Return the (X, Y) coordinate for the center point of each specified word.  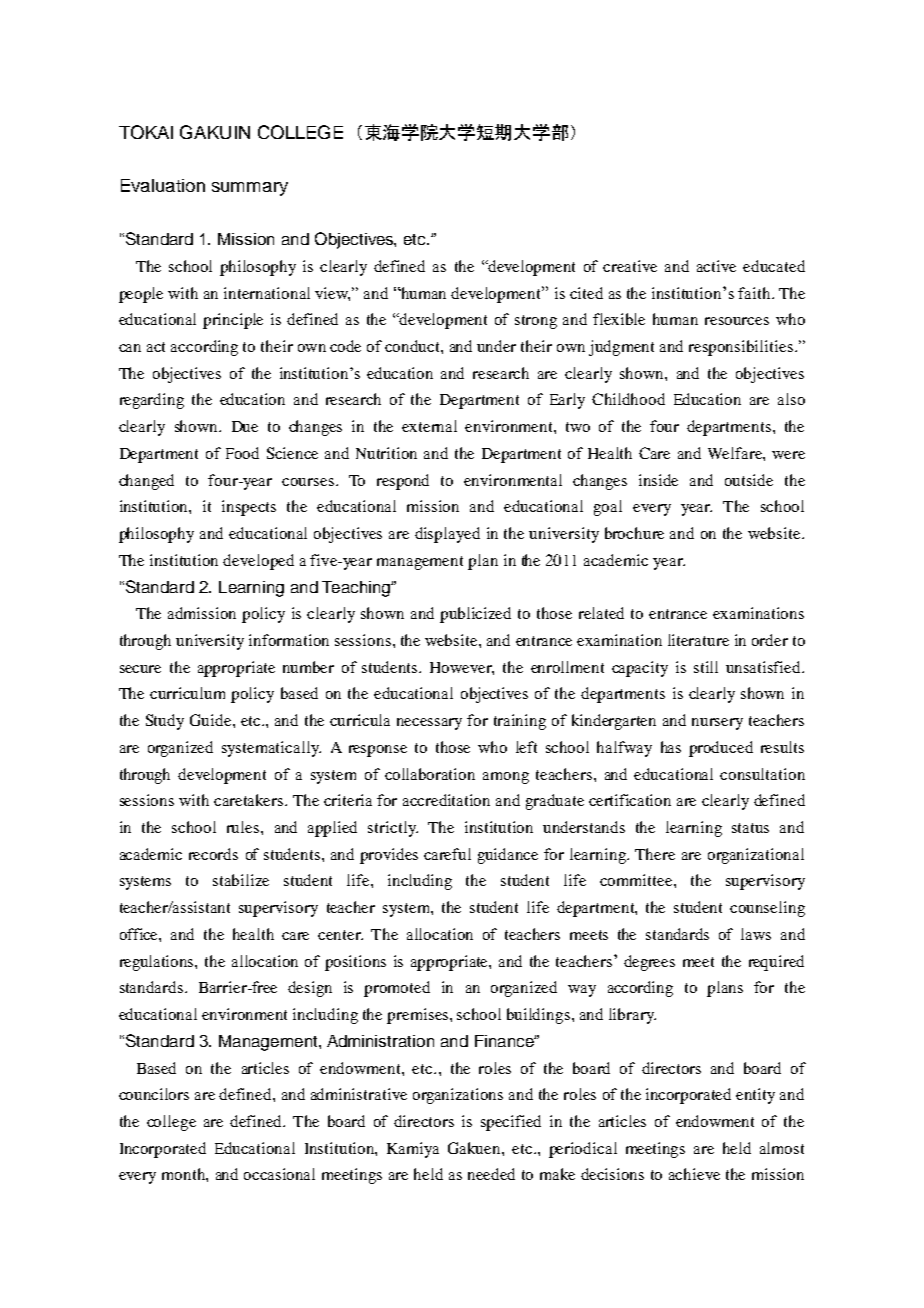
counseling (767, 909)
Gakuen (475, 1148)
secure (140, 669)
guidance (508, 856)
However (462, 668)
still (706, 667)
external (429, 426)
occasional (279, 1174)
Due (245, 426)
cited (586, 293)
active (716, 266)
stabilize (241, 880)
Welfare (736, 453)
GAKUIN (215, 132)
